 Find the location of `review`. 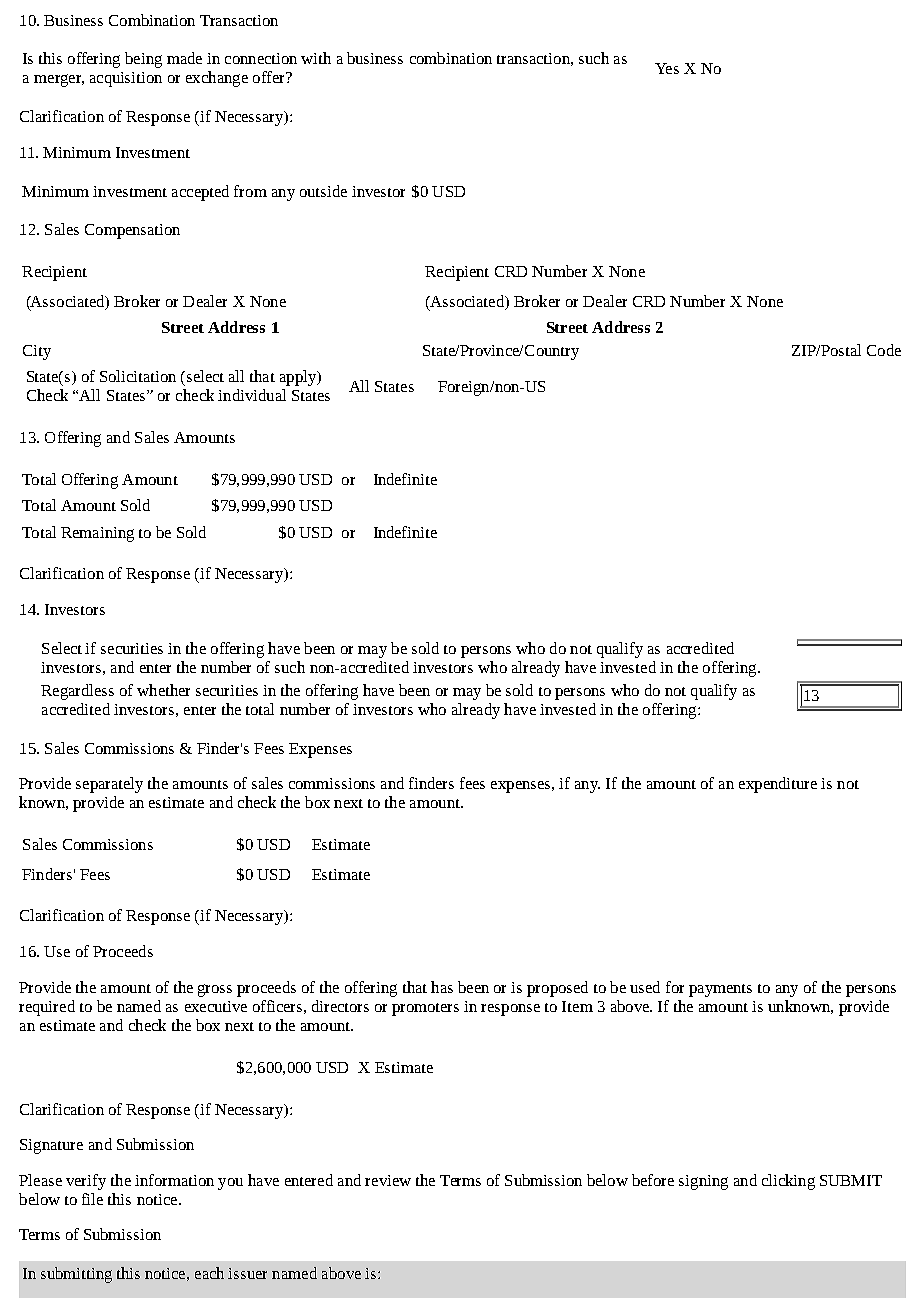

review is located at coordinates (388, 1180).
